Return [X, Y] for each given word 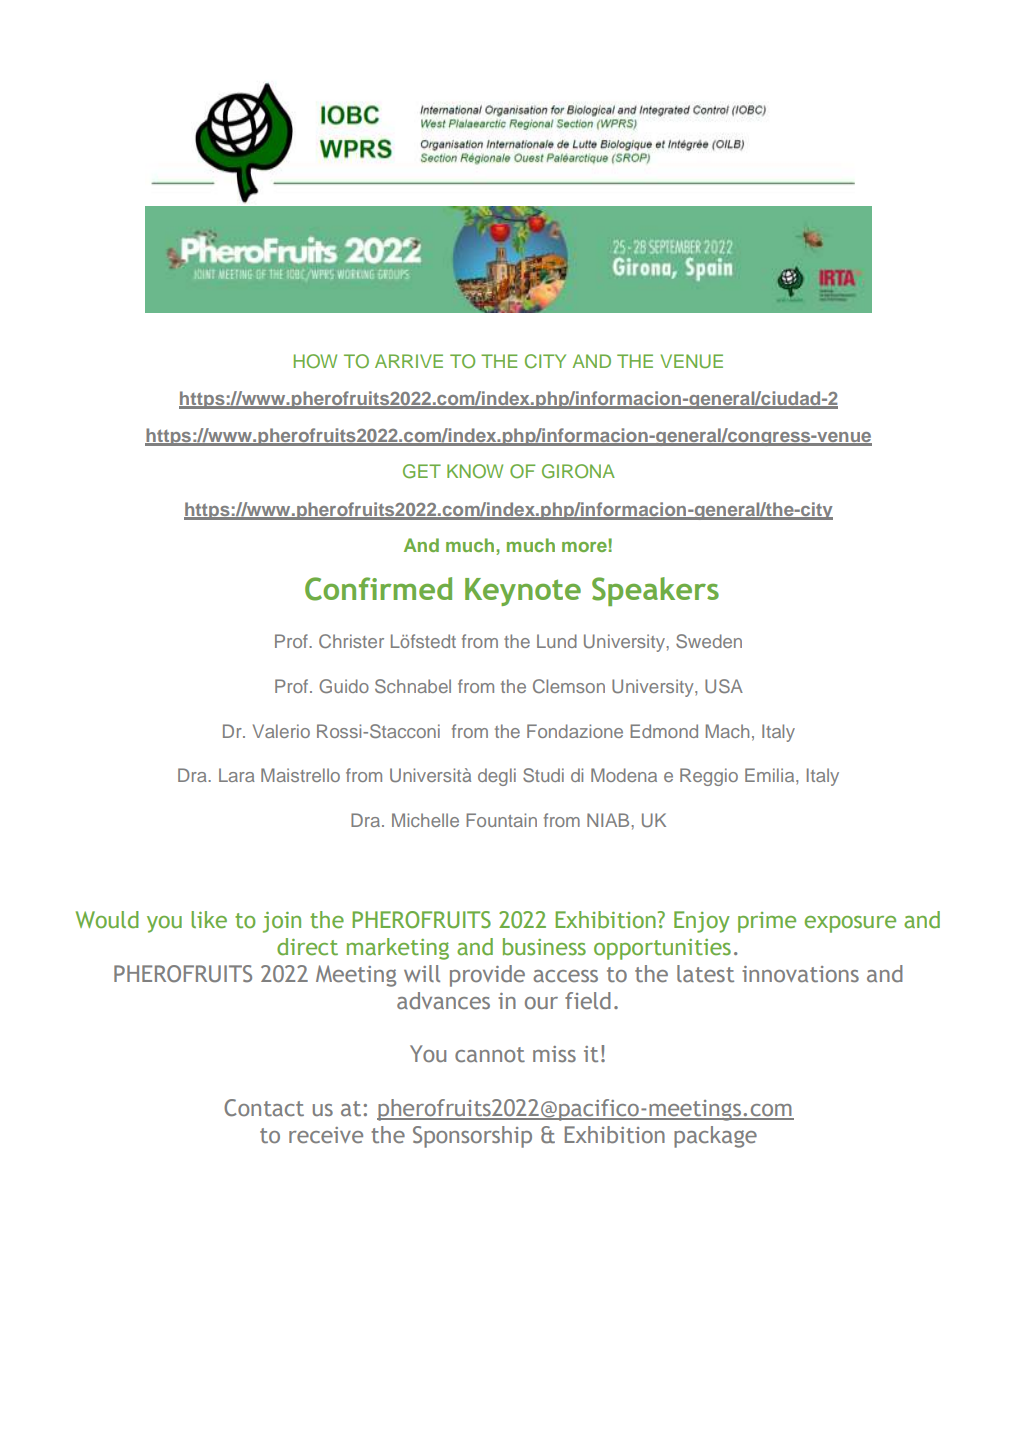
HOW [315, 361]
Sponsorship [472, 1137]
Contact [264, 1107]
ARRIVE [409, 361]
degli [497, 777]
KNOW [475, 471]
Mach [727, 731]
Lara [237, 775]
